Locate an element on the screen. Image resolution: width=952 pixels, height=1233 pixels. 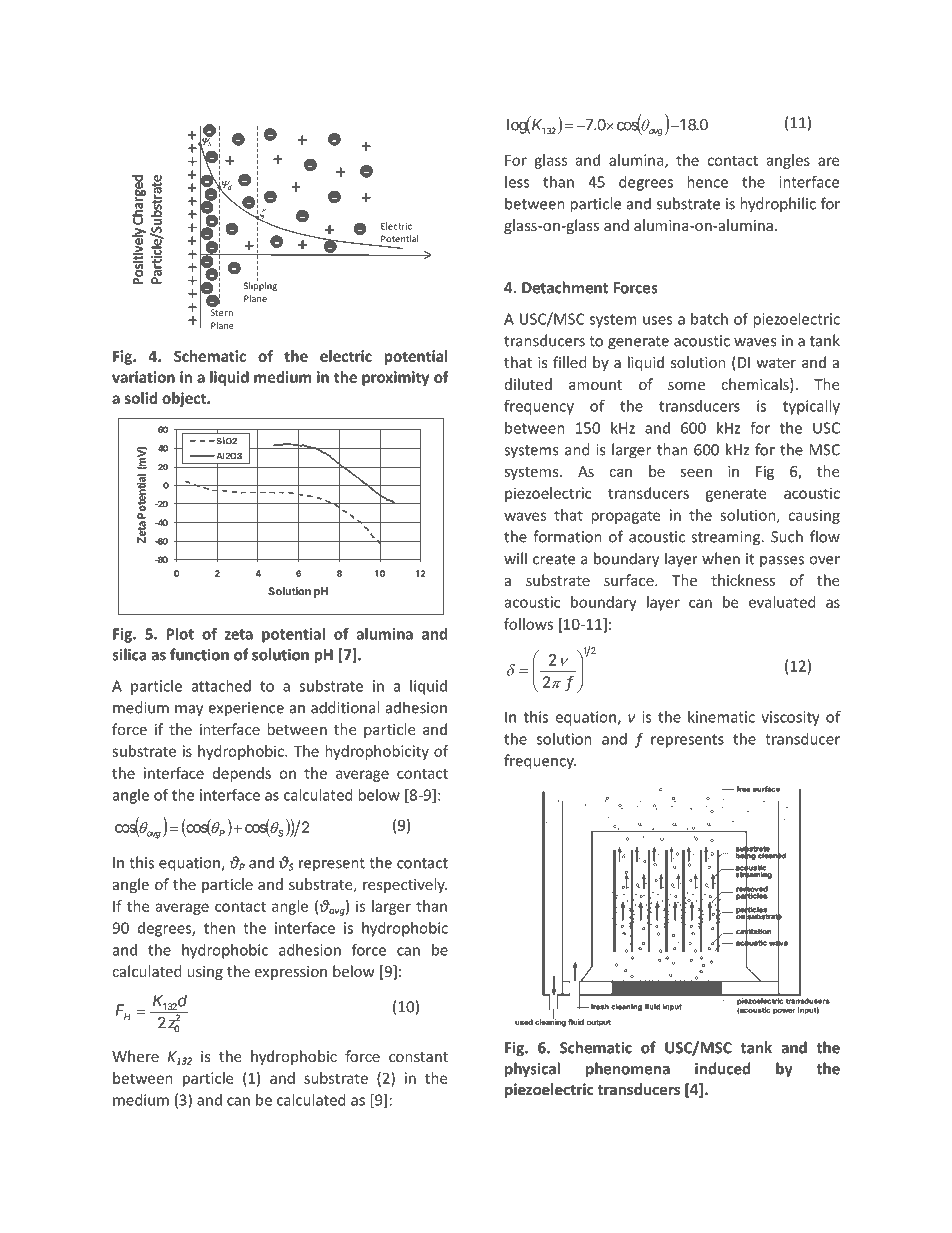
kinematic is located at coordinates (721, 717).
